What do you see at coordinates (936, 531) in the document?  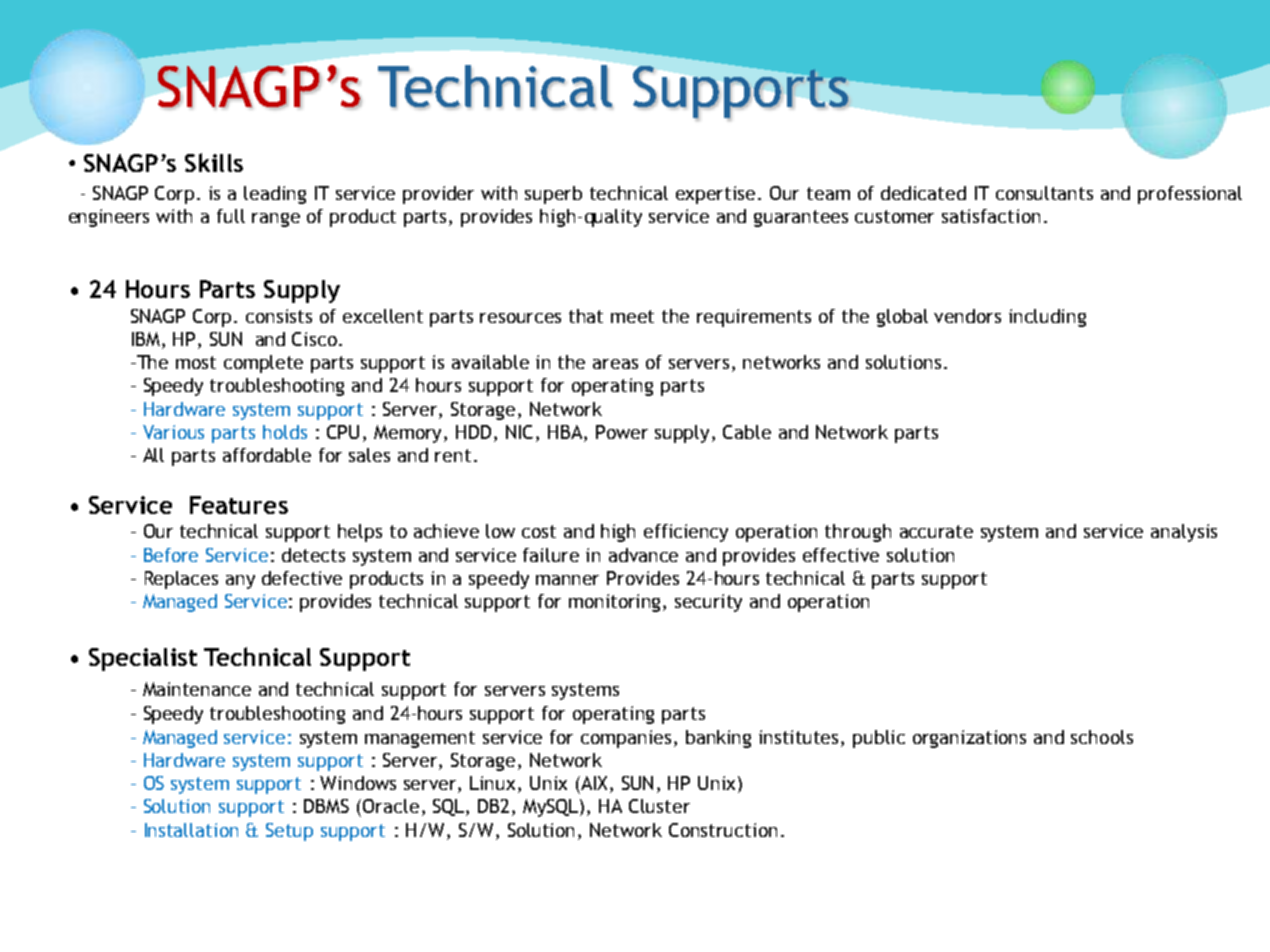 I see `accurate` at bounding box center [936, 531].
